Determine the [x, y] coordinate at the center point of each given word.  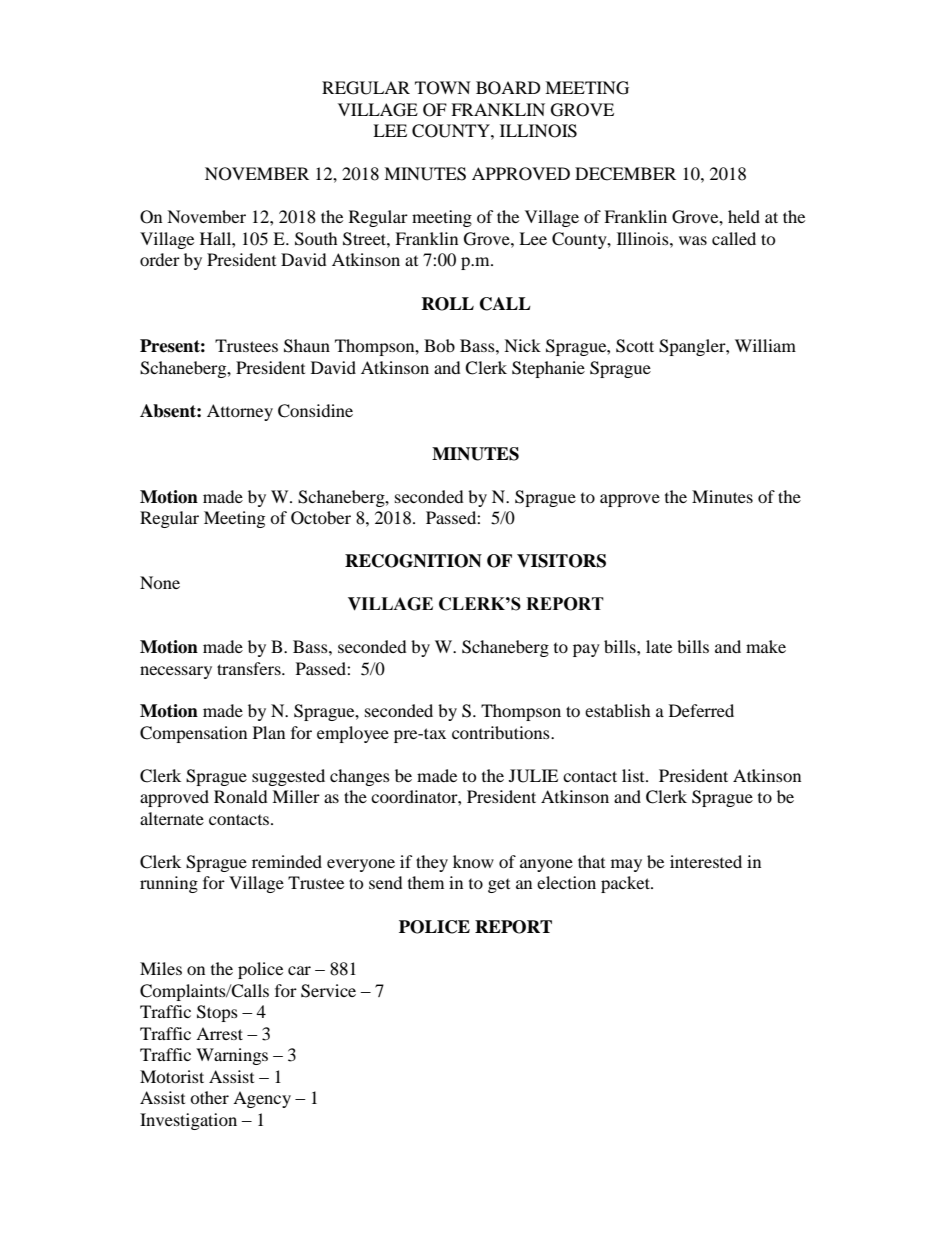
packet [626, 884]
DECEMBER [625, 174]
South [316, 239]
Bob [439, 345]
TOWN [443, 88]
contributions [502, 732]
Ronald [241, 796]
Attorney [240, 412]
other [209, 1097]
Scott [635, 346]
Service [328, 991]
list [634, 775]
